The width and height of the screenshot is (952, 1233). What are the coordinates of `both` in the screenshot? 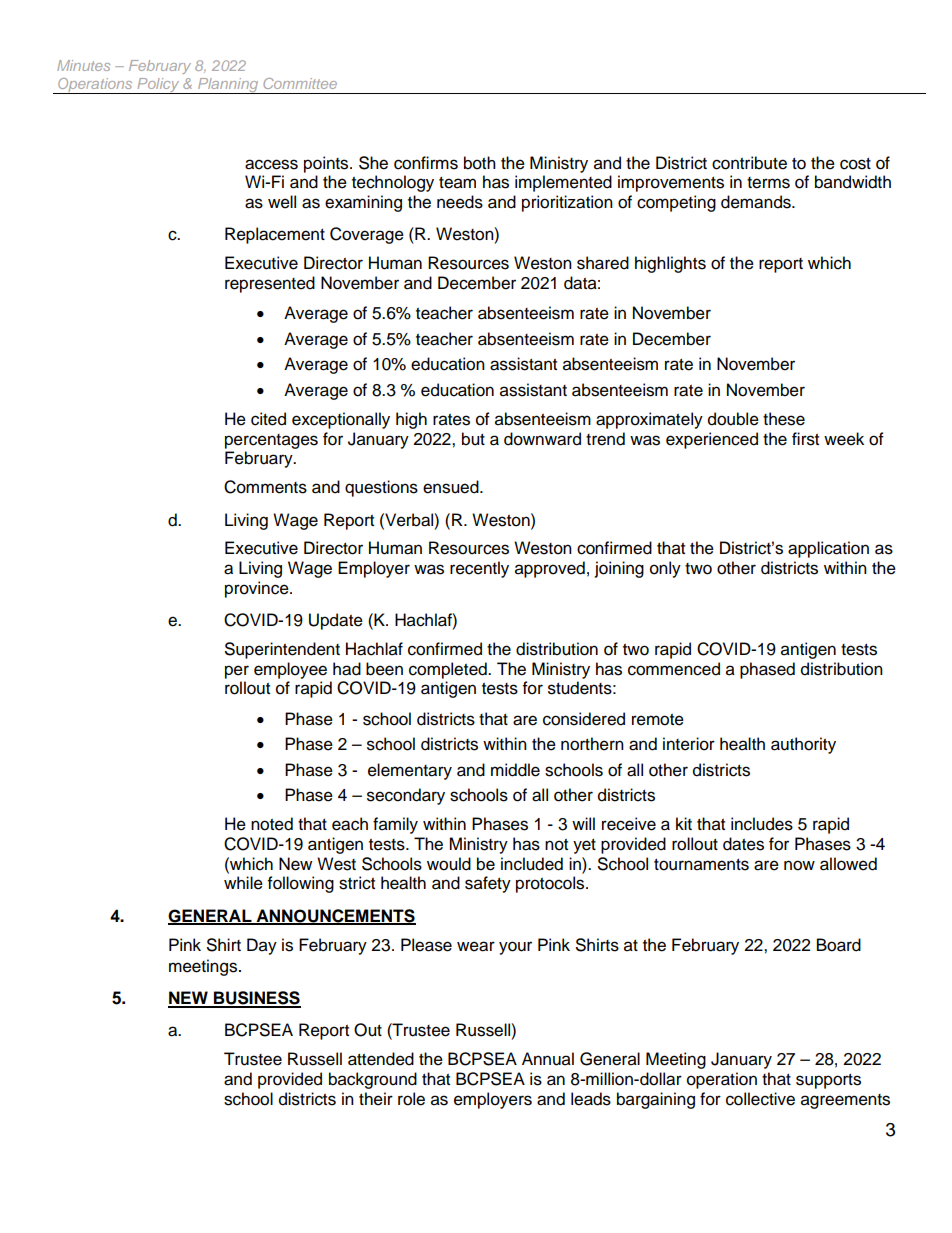 It's located at (480, 163).
